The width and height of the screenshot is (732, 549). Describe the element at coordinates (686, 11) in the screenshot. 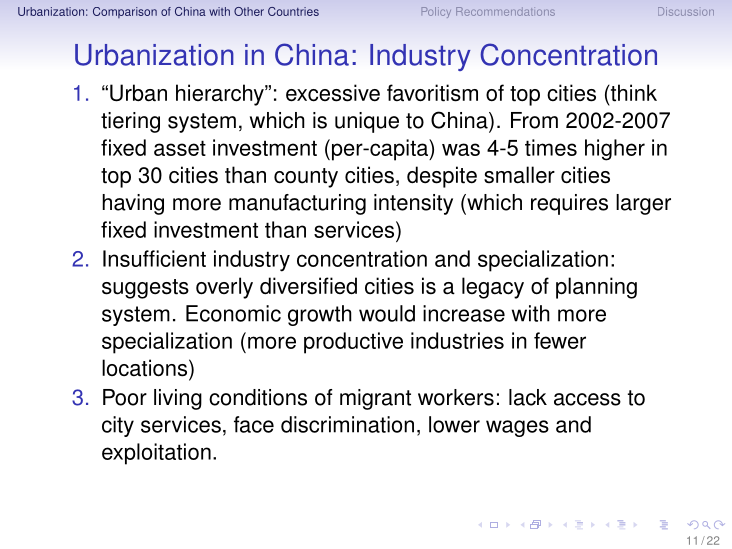

I see `Discussion` at that location.
